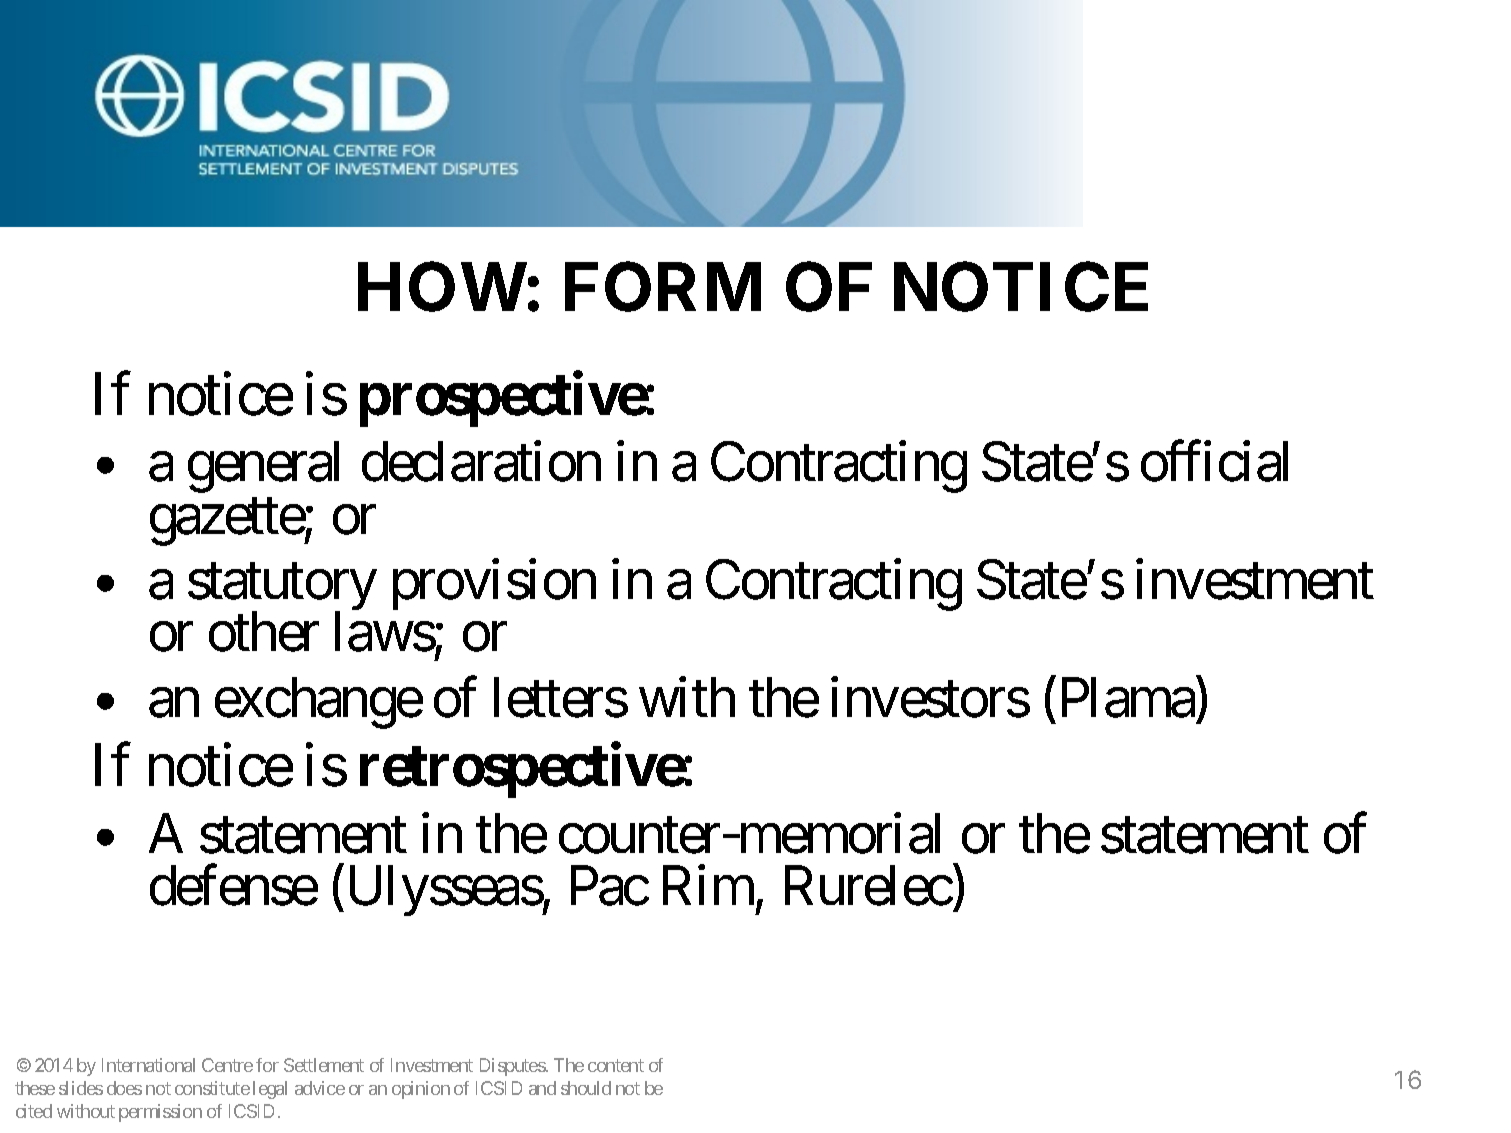 The image size is (1511, 1133). Describe the element at coordinates (442, 287) in the document. I see `HOW` at that location.
